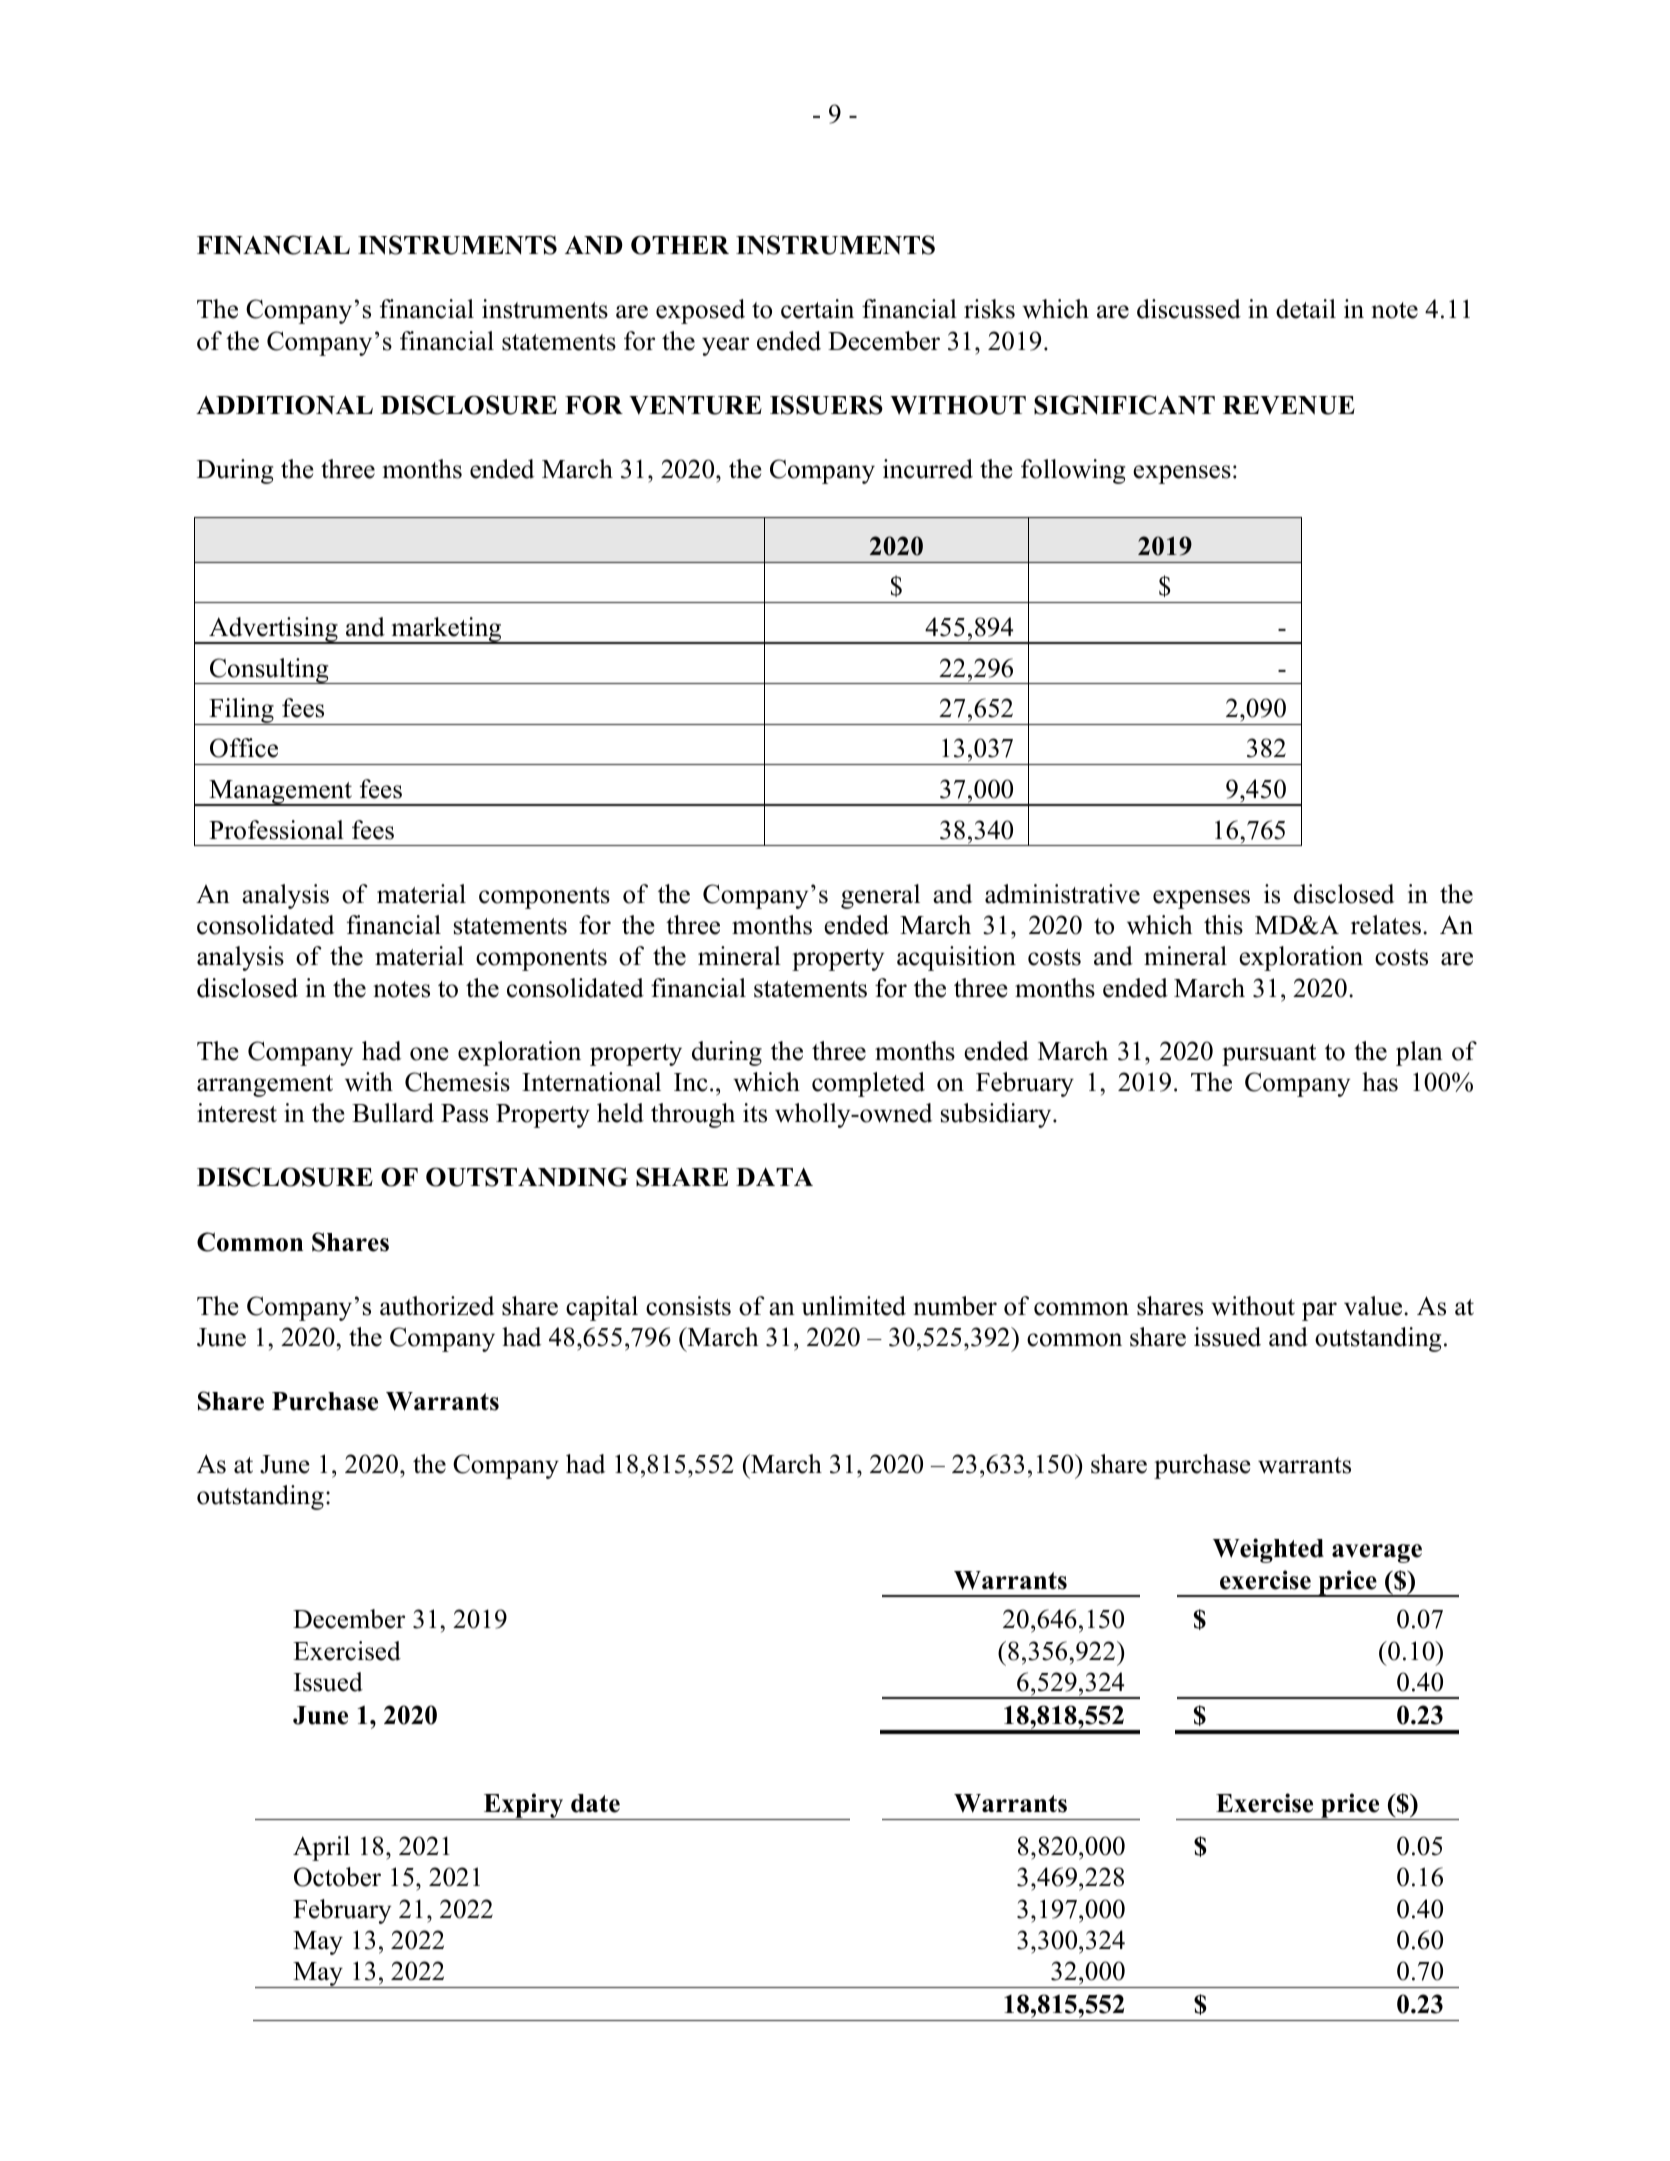 This screenshot has height=2161, width=1670. I want to click on detail, so click(1306, 309).
